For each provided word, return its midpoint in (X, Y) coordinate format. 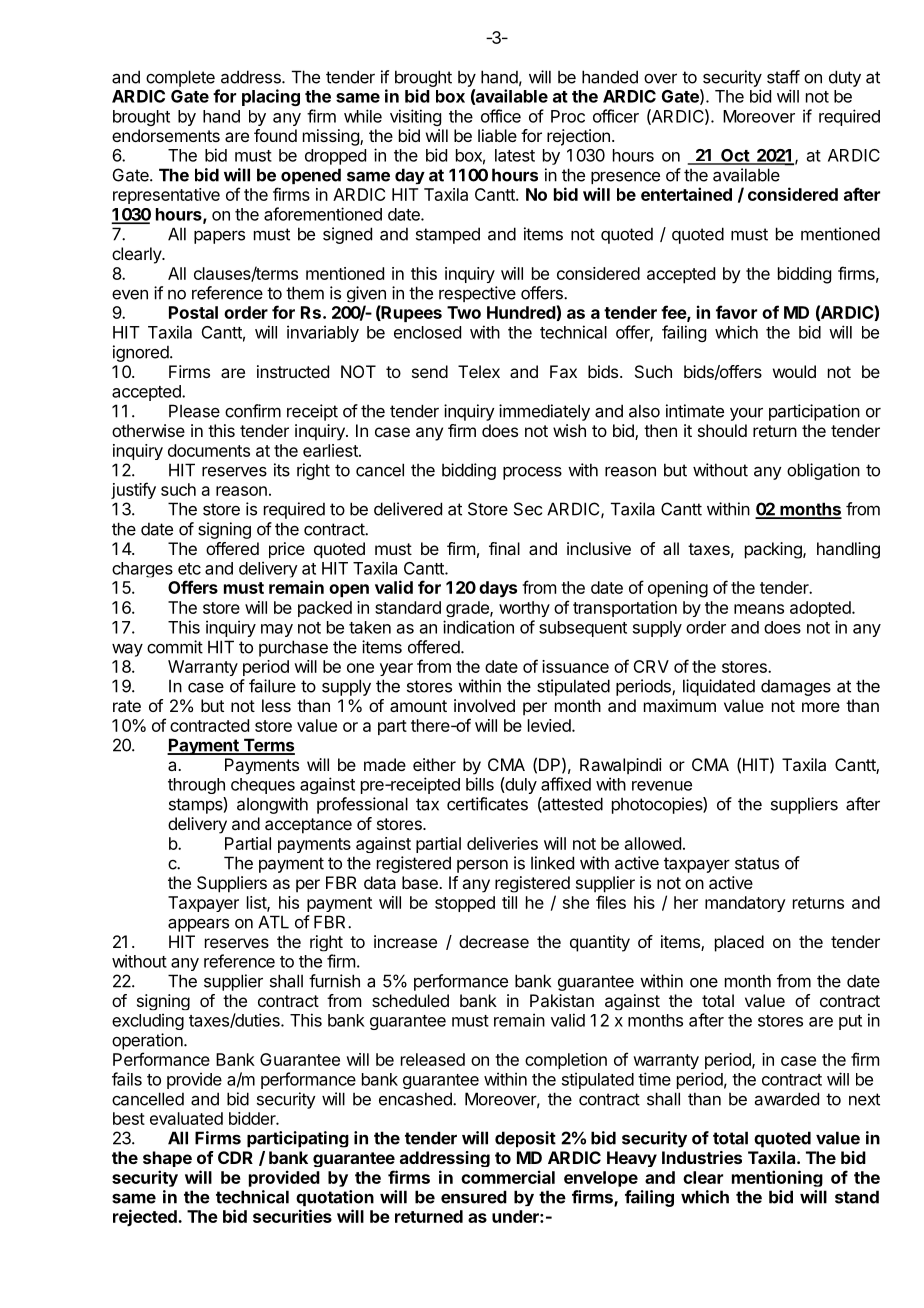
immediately (544, 412)
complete (180, 78)
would (794, 371)
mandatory (745, 904)
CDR (235, 1157)
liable (497, 135)
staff (783, 77)
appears (198, 925)
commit (175, 647)
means (759, 609)
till (509, 902)
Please (194, 411)
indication (478, 627)
